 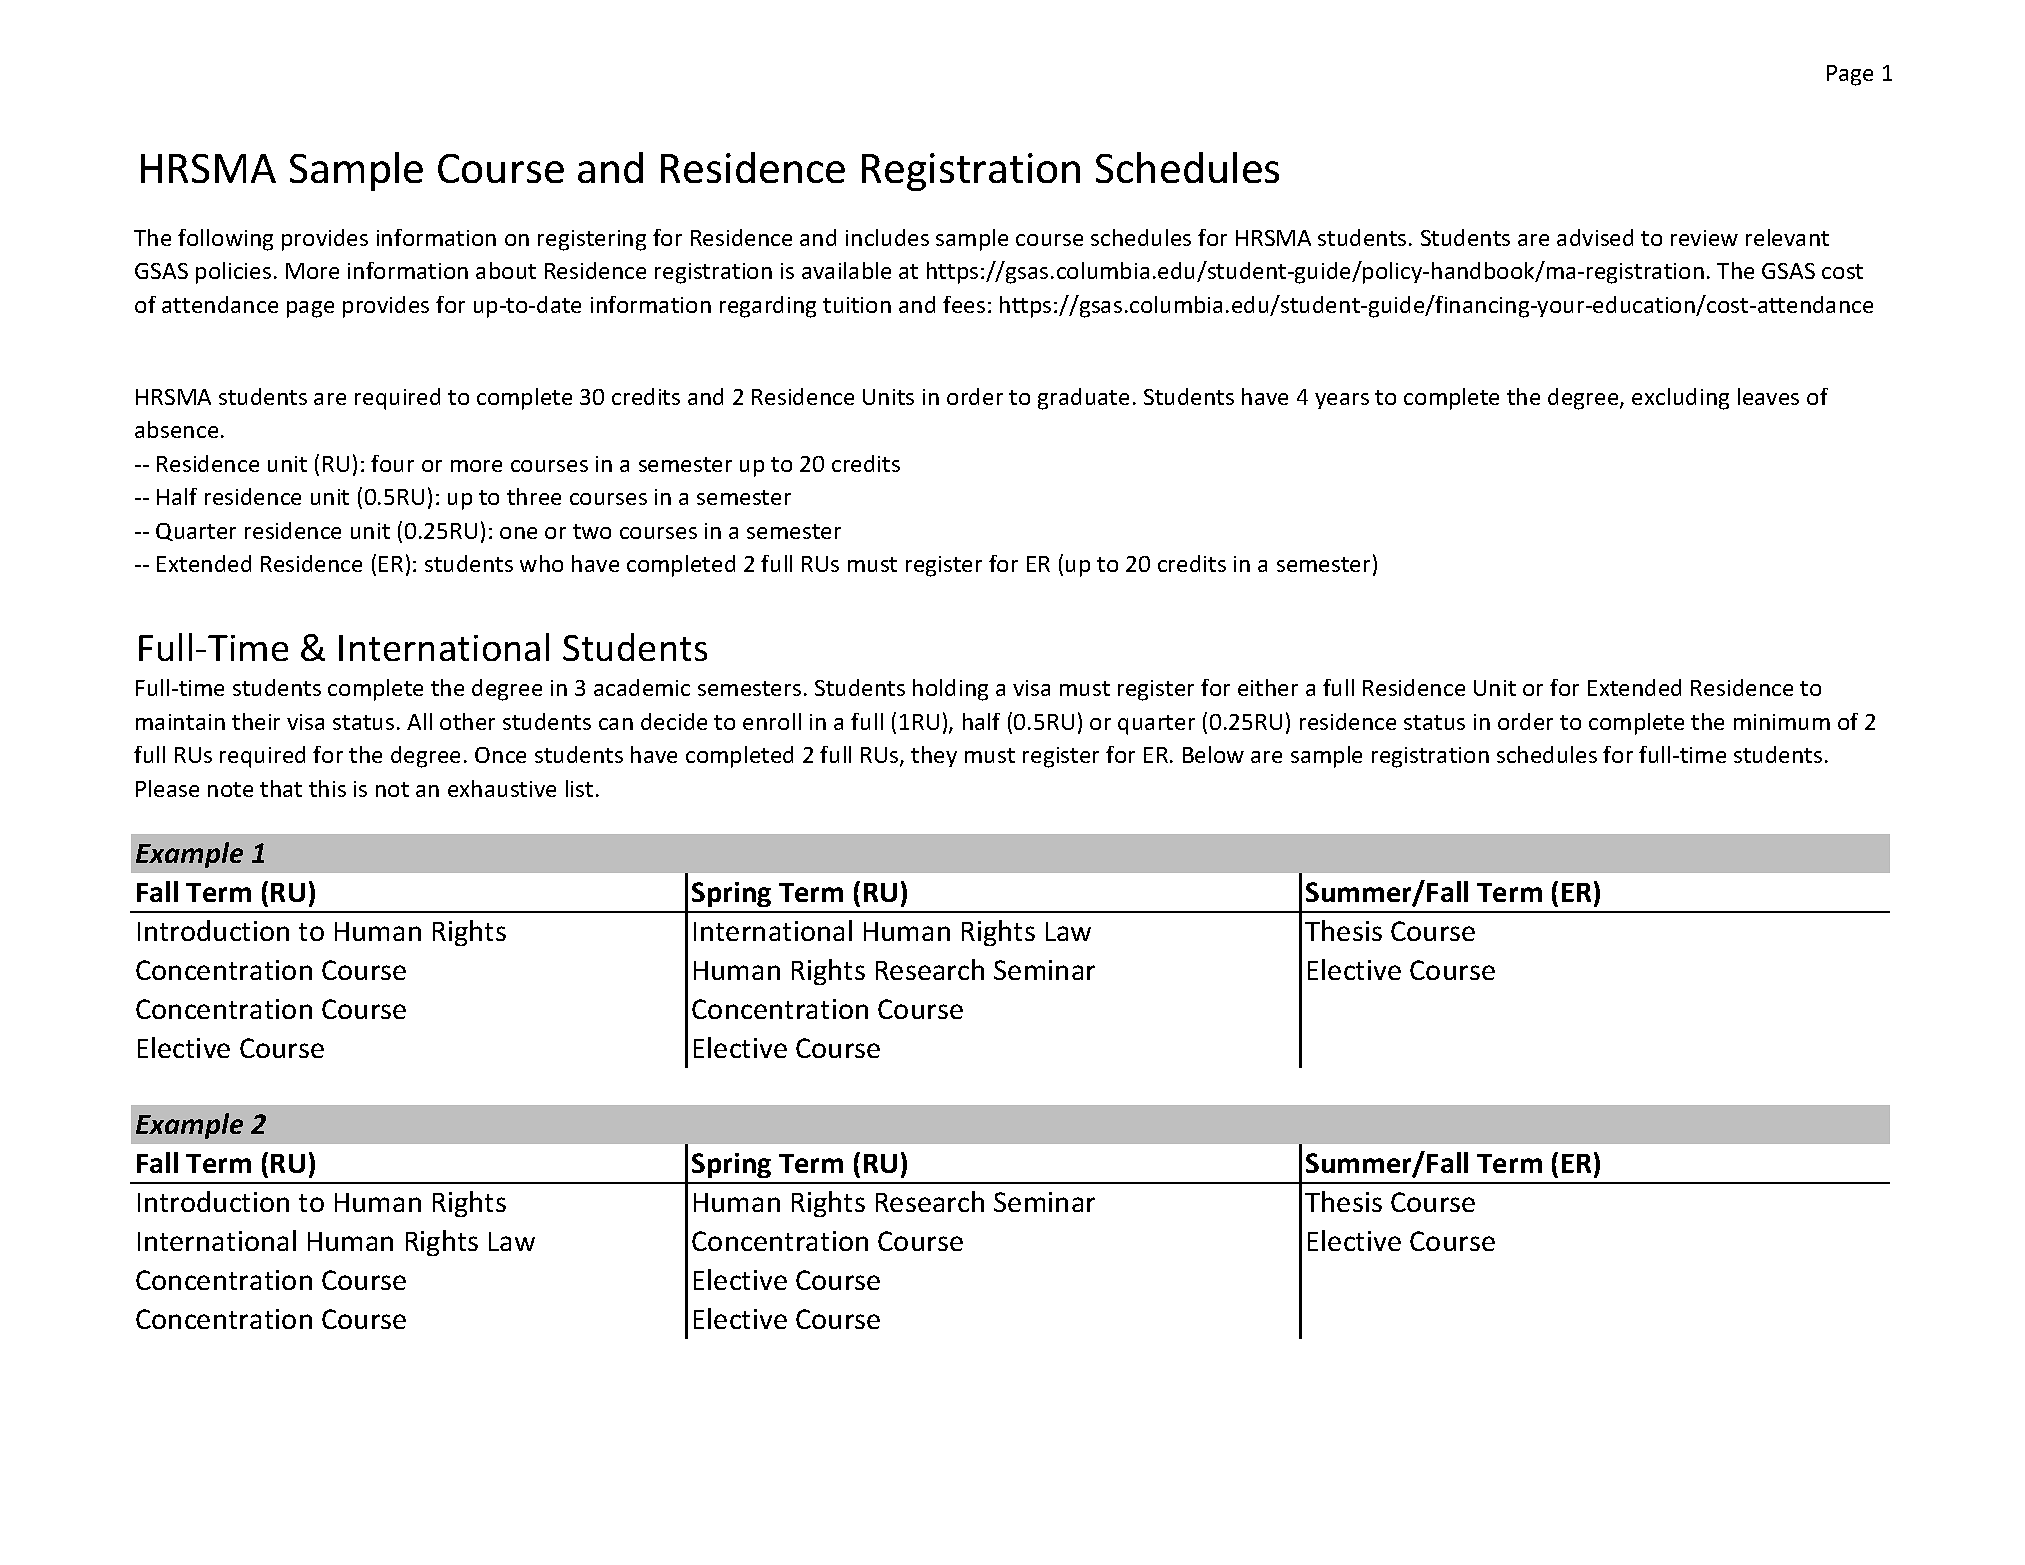 What do you see at coordinates (592, 531) in the screenshot?
I see `two` at bounding box center [592, 531].
